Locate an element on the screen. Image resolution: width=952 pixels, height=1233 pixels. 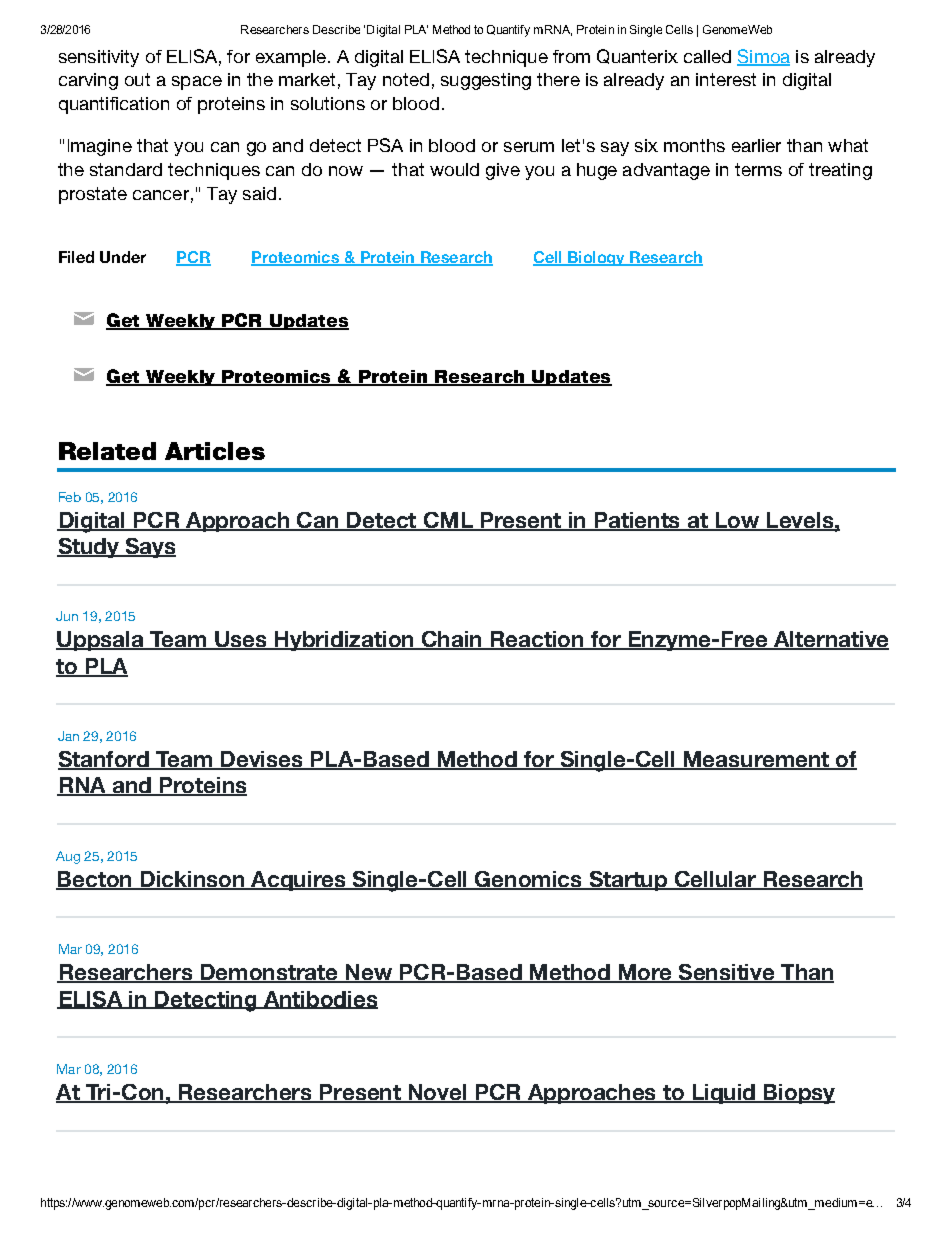
interest is located at coordinates (726, 79).
